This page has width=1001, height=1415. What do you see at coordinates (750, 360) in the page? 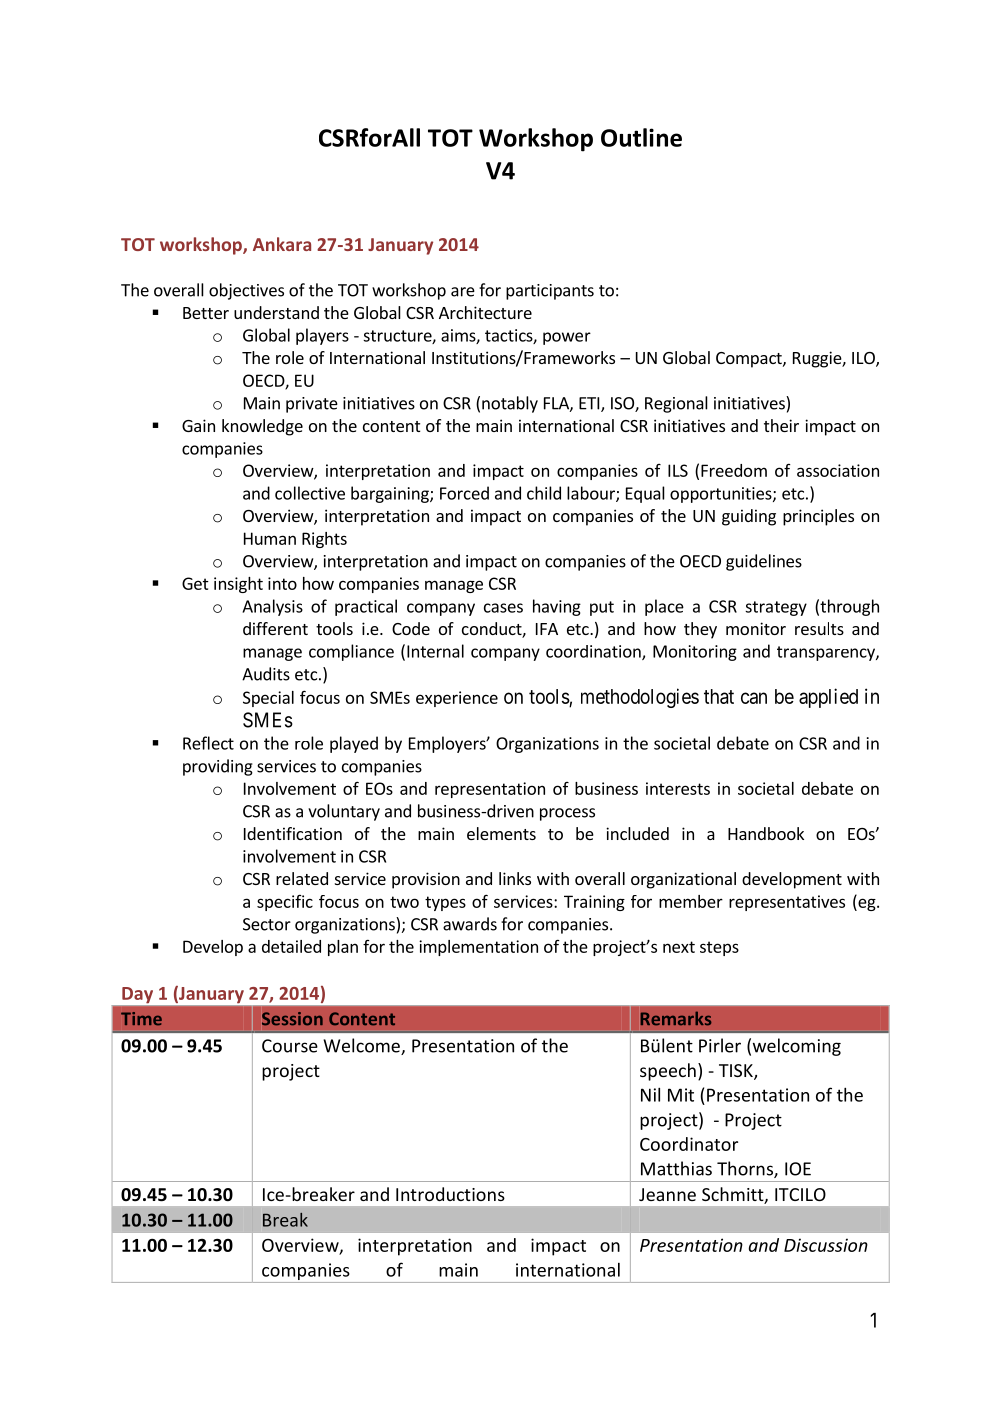
I see `Compact` at bounding box center [750, 360].
